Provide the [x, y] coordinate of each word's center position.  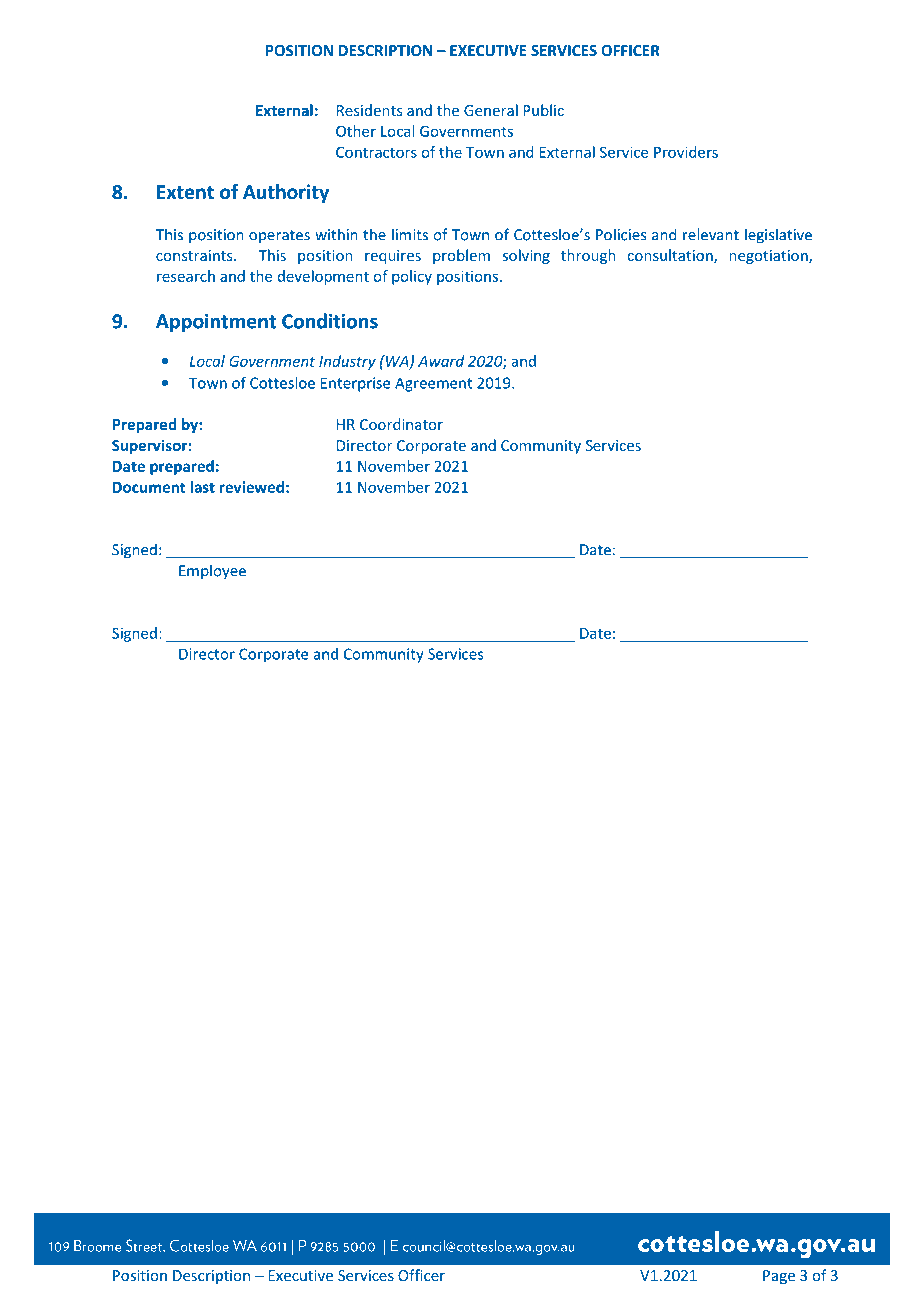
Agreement [433, 384]
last [202, 487]
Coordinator [401, 424]
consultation [671, 256]
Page [779, 1277]
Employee [212, 572]
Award [441, 361]
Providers [686, 152]
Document [149, 487]
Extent [185, 192]
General [491, 110]
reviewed [251, 487]
